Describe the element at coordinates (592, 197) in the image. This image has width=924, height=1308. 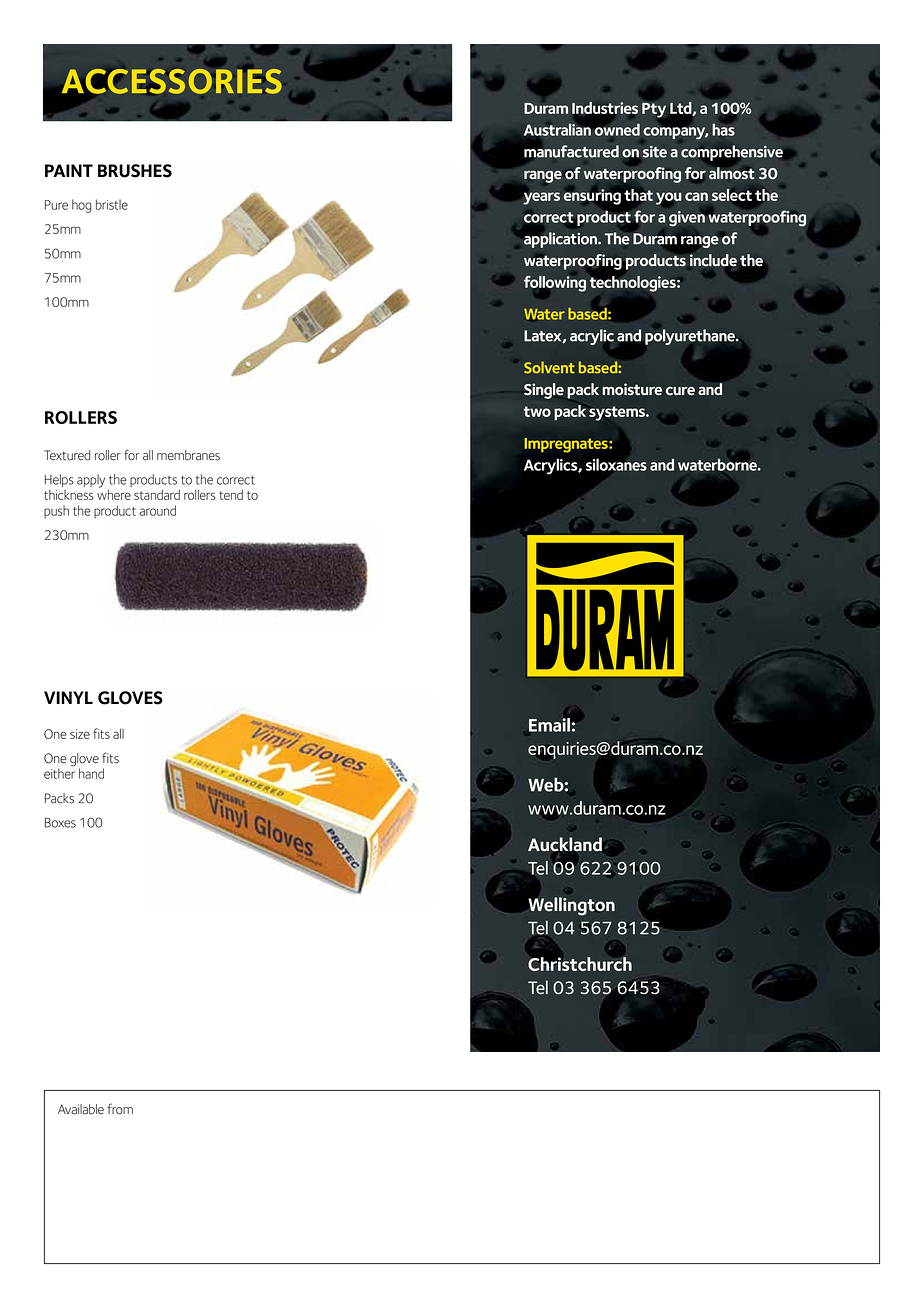
I see `ensuring` at that location.
